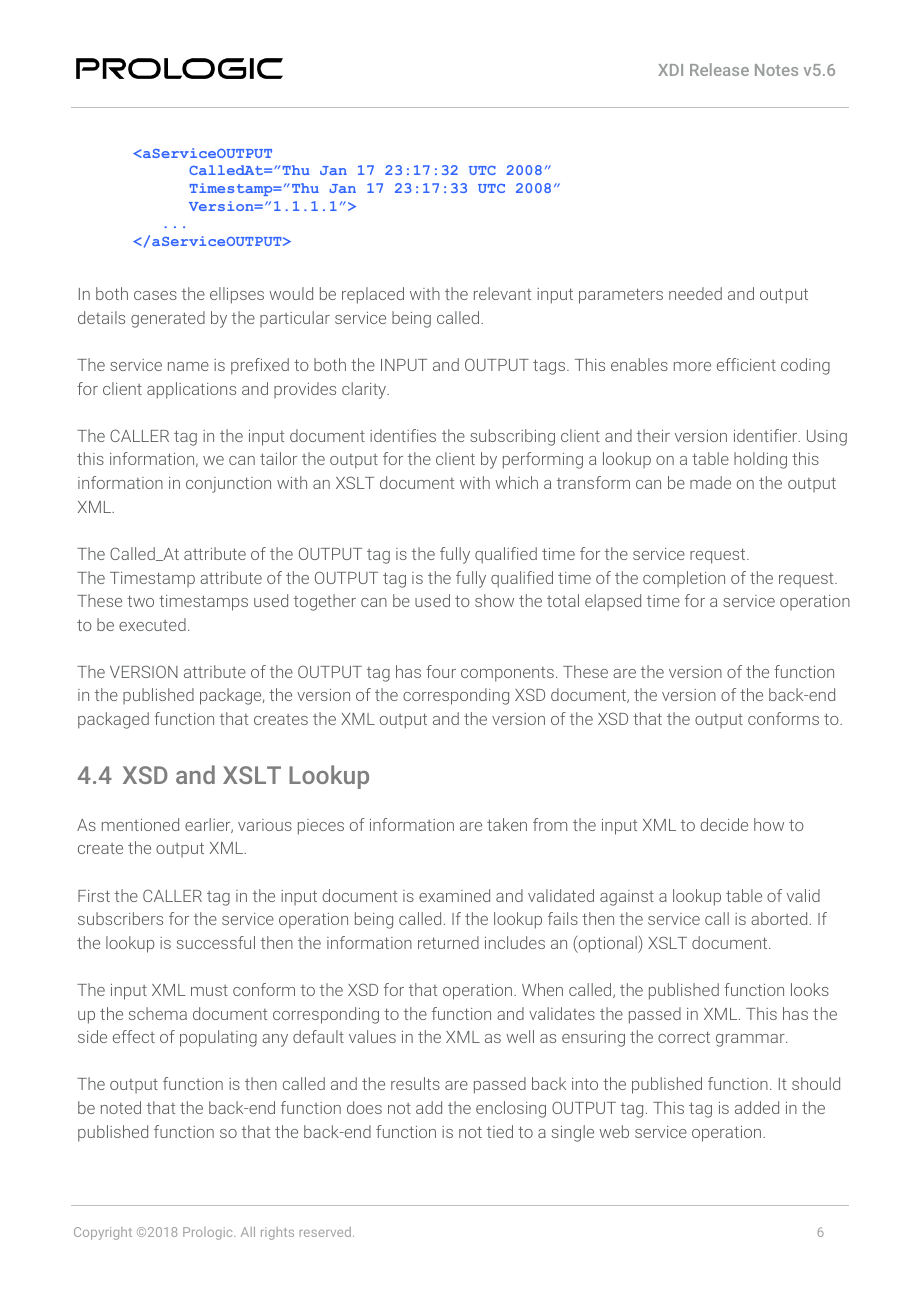  I want to click on cases, so click(155, 295).
